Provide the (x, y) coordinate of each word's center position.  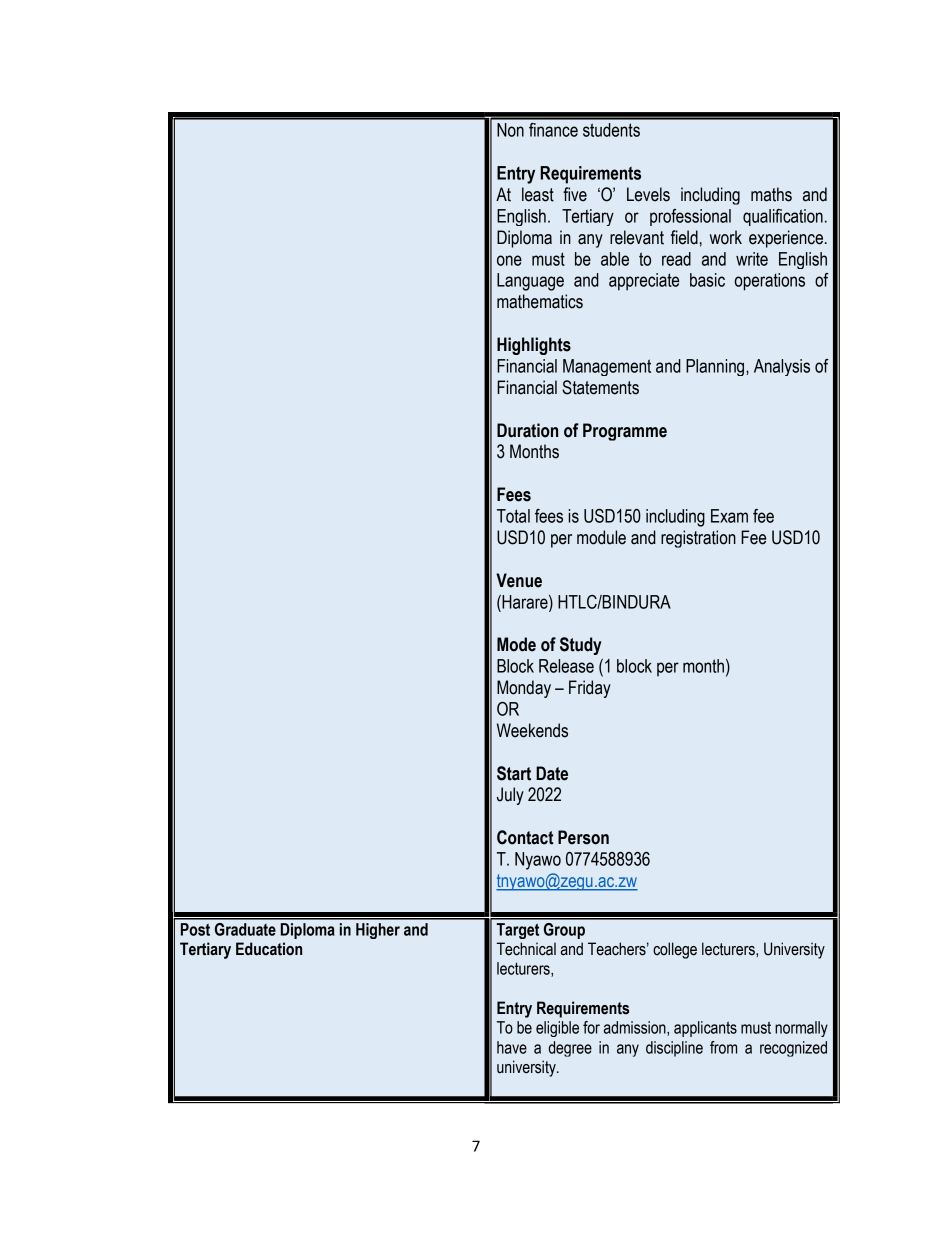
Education (269, 949)
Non (510, 130)
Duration (527, 430)
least (538, 194)
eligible (557, 1029)
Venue (519, 580)
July (510, 796)
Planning (715, 367)
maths (771, 194)
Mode (516, 644)
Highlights (534, 346)
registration (698, 539)
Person (583, 837)
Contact (525, 837)
